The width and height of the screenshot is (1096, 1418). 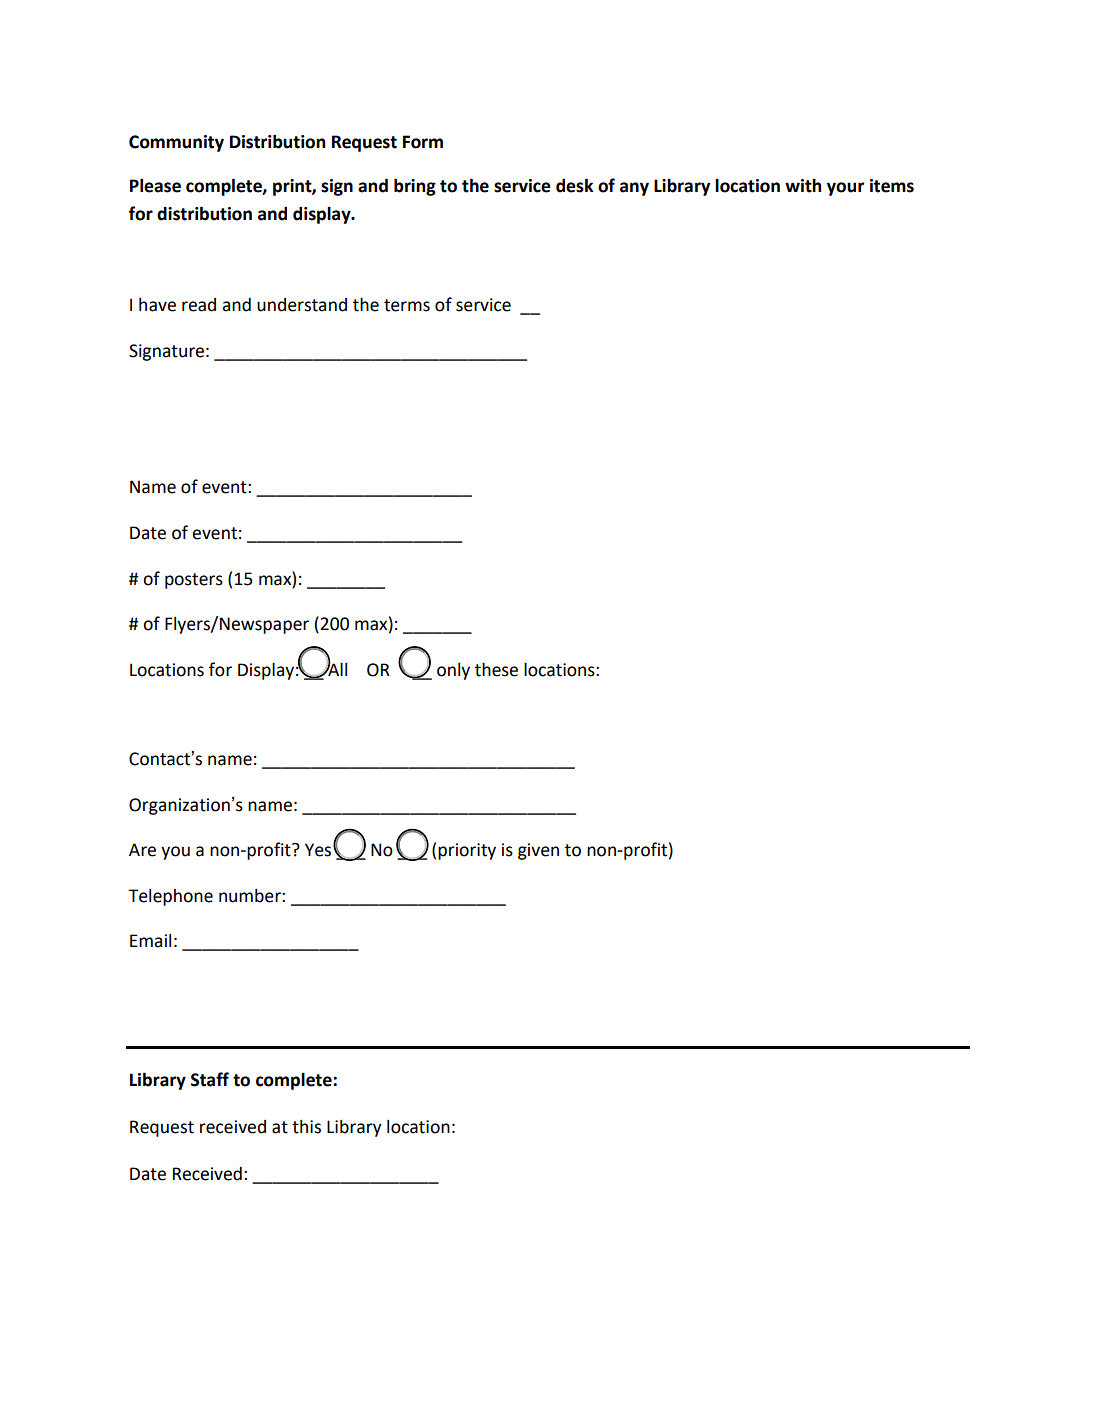 What do you see at coordinates (306, 1127) in the screenshot?
I see `this` at bounding box center [306, 1127].
